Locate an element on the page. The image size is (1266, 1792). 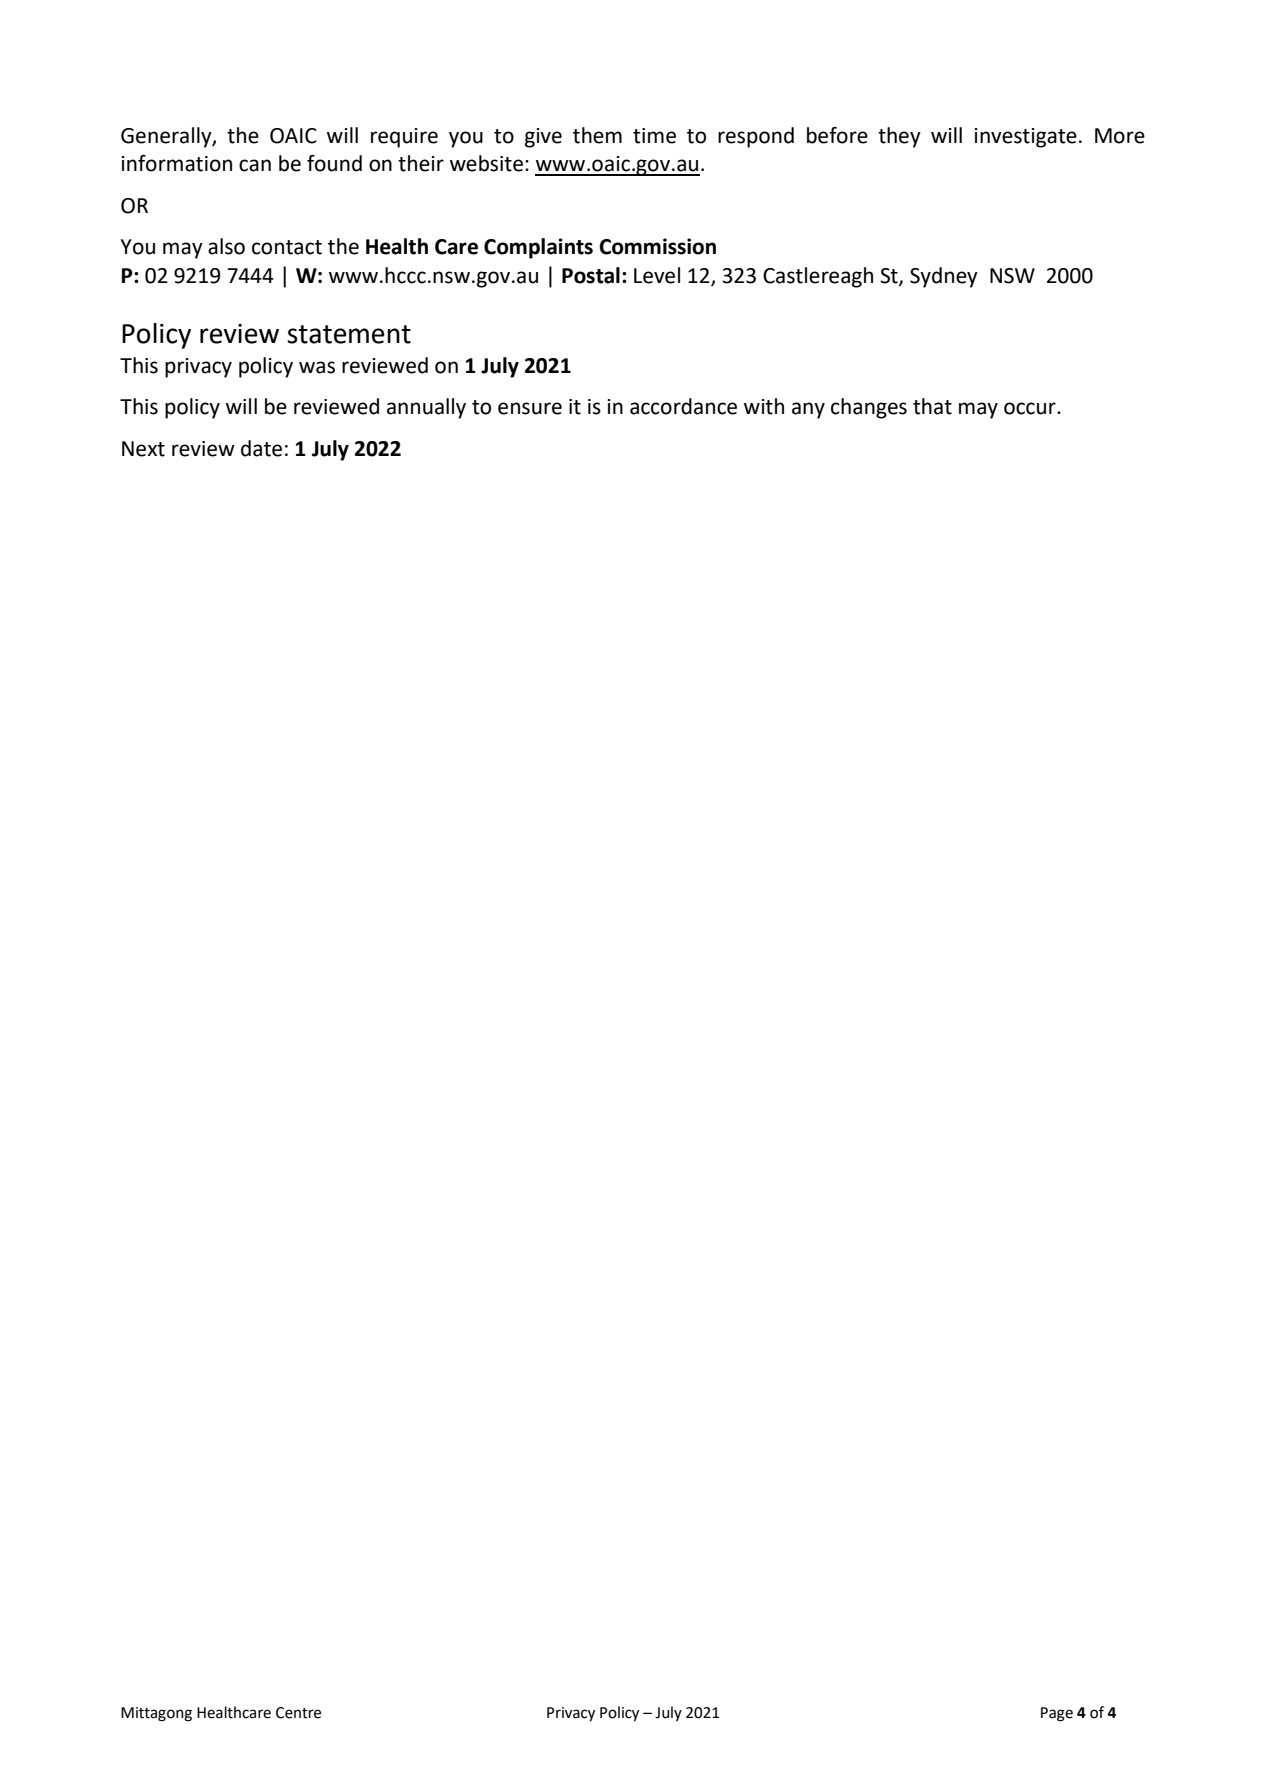
Page is located at coordinates (1057, 1714).
